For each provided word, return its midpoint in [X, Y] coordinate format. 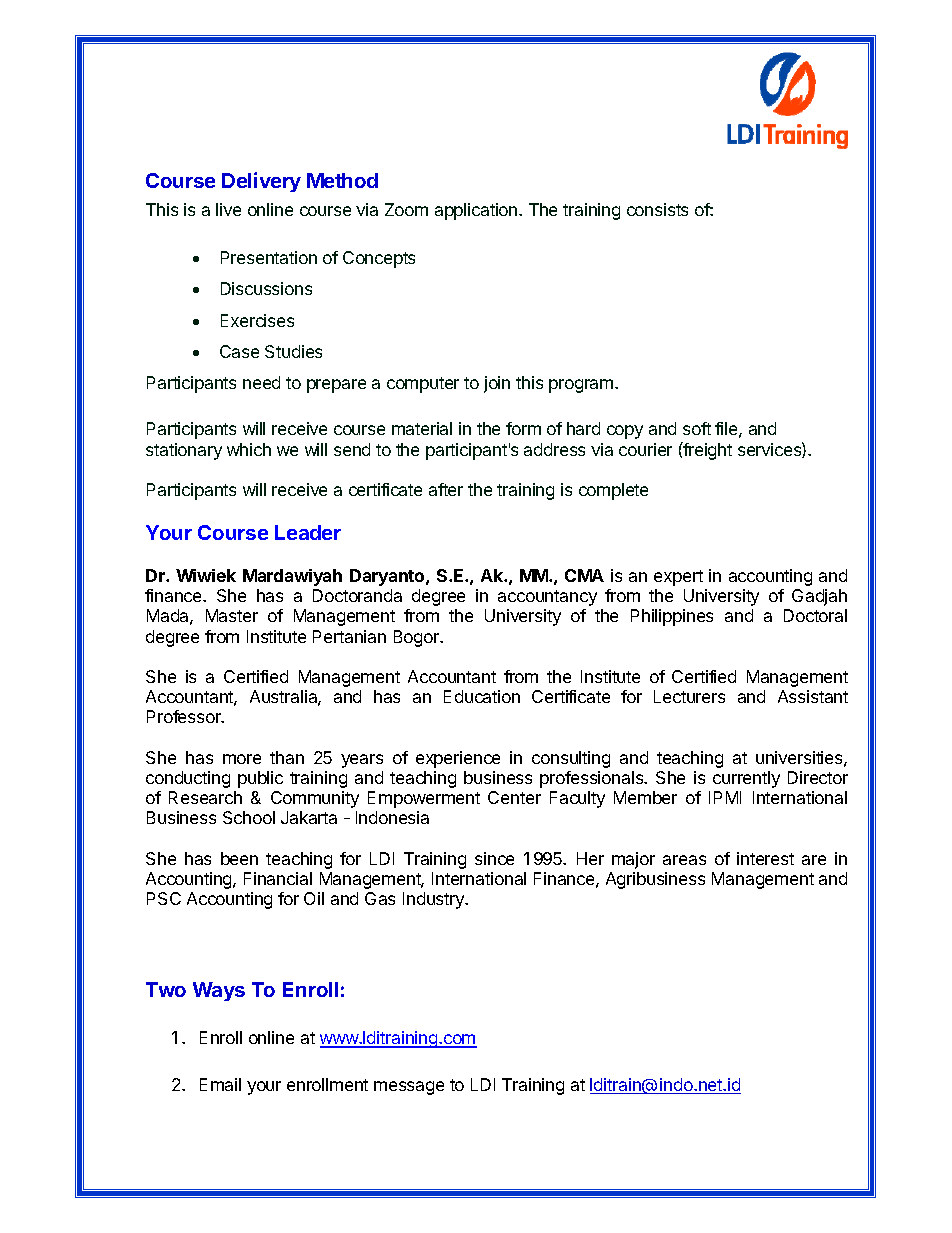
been [239, 858]
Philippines [672, 617]
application [477, 211]
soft [697, 428]
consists [657, 209]
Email [220, 1084]
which [249, 449]
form [523, 428]
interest [765, 858]
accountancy [547, 598]
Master [232, 615]
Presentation [269, 257]
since [494, 858]
